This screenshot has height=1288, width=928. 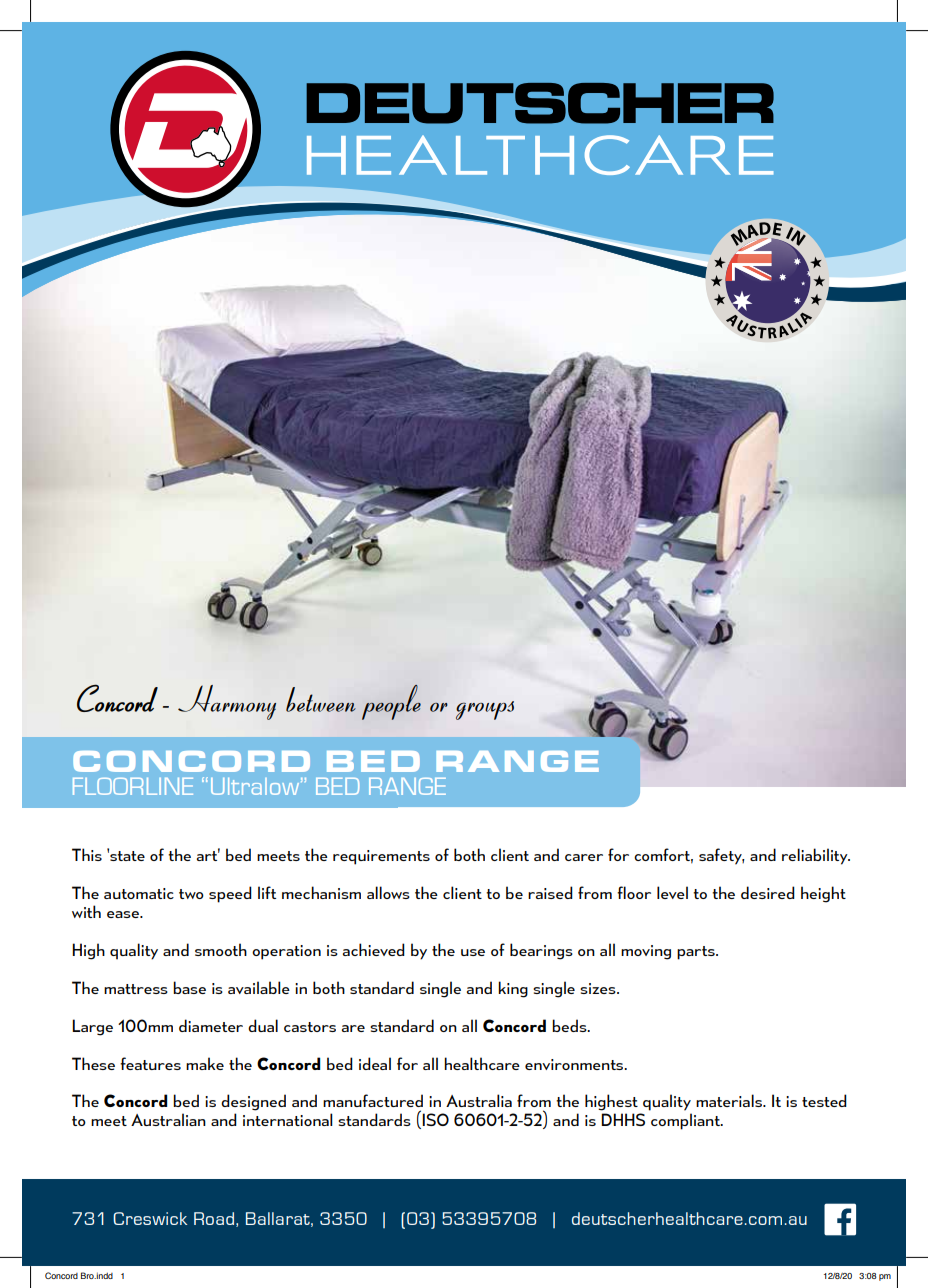 I want to click on ISO, so click(x=435, y=1119).
